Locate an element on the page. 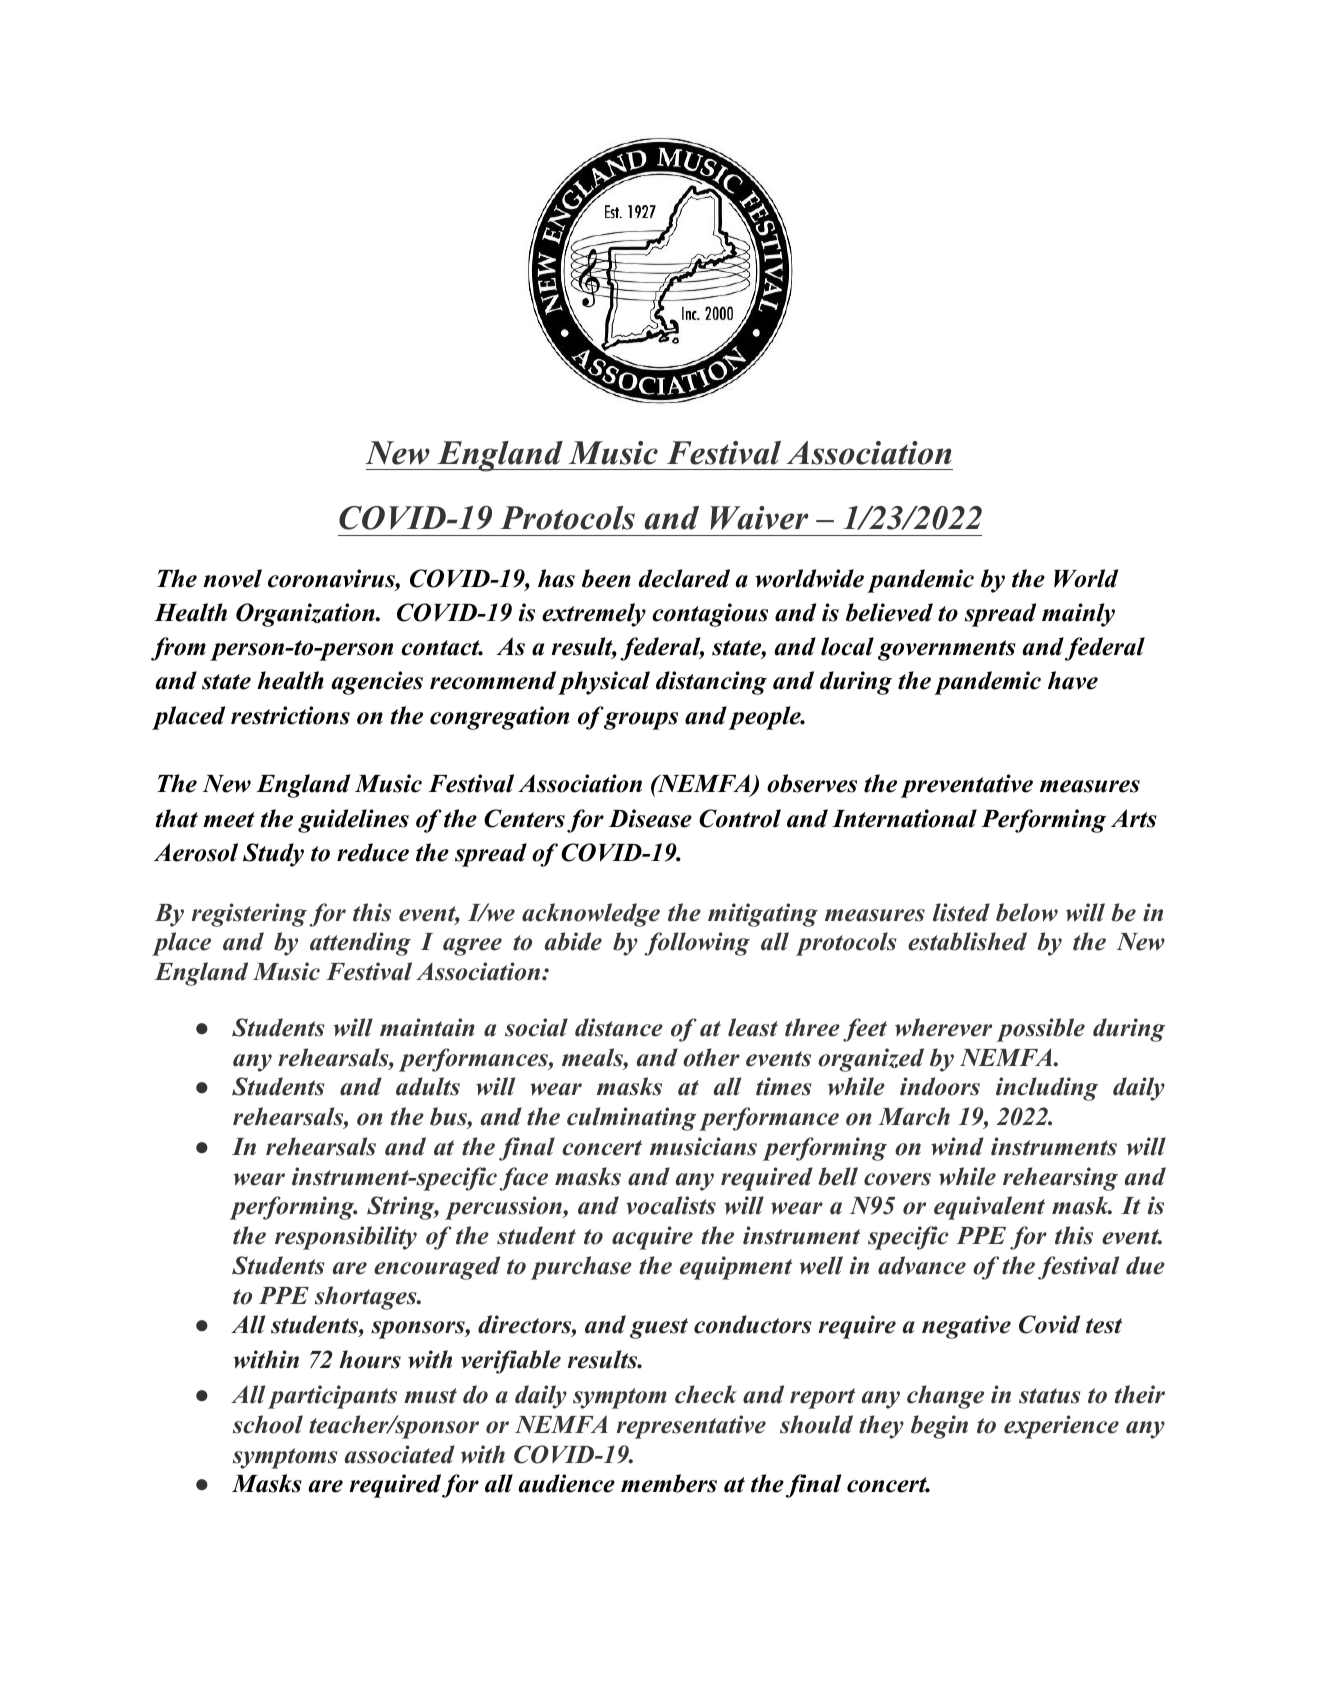 The height and width of the image is (1708, 1320). guidelines is located at coordinates (353, 821).
